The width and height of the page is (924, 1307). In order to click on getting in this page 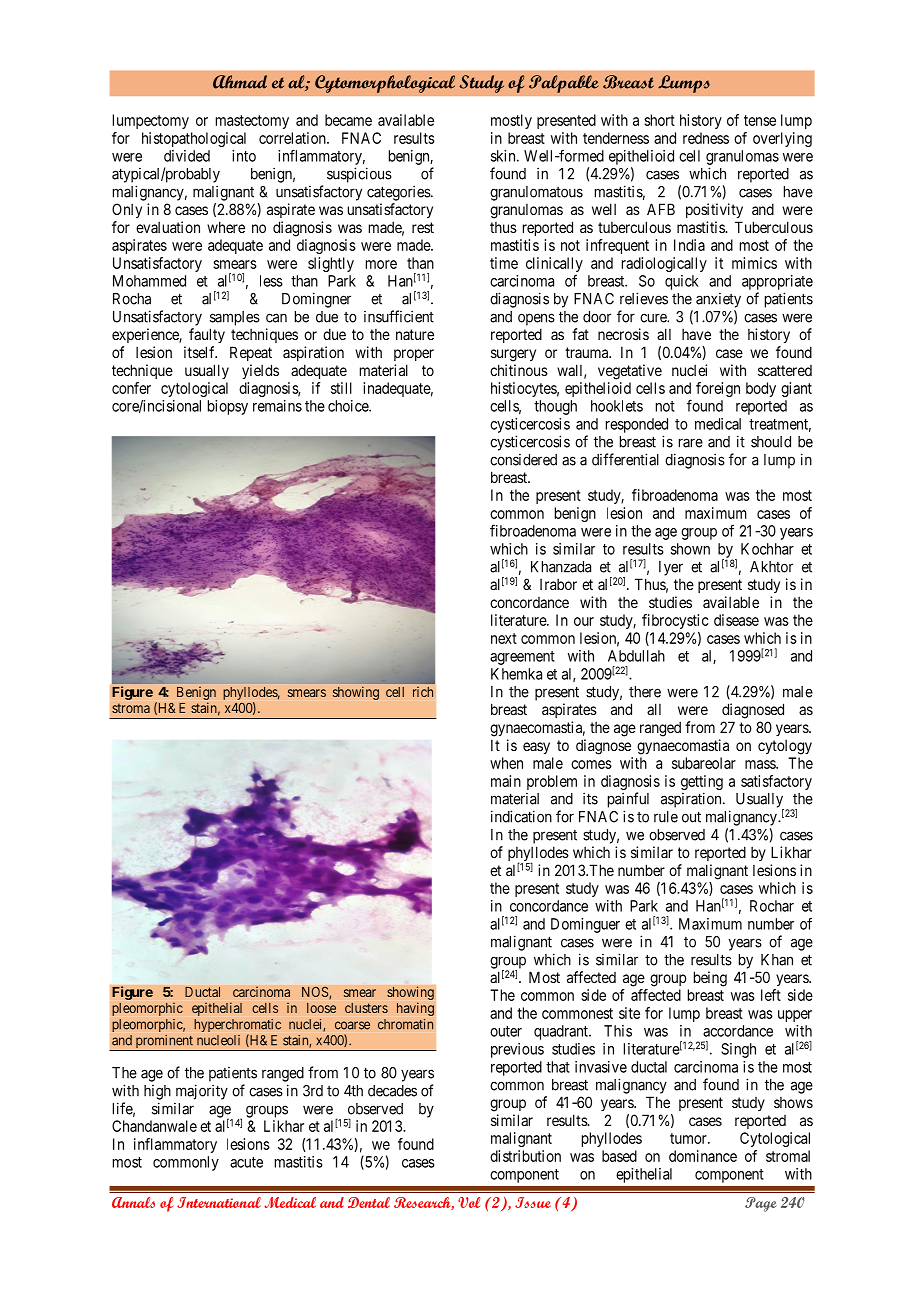, I will do `click(702, 782)`.
